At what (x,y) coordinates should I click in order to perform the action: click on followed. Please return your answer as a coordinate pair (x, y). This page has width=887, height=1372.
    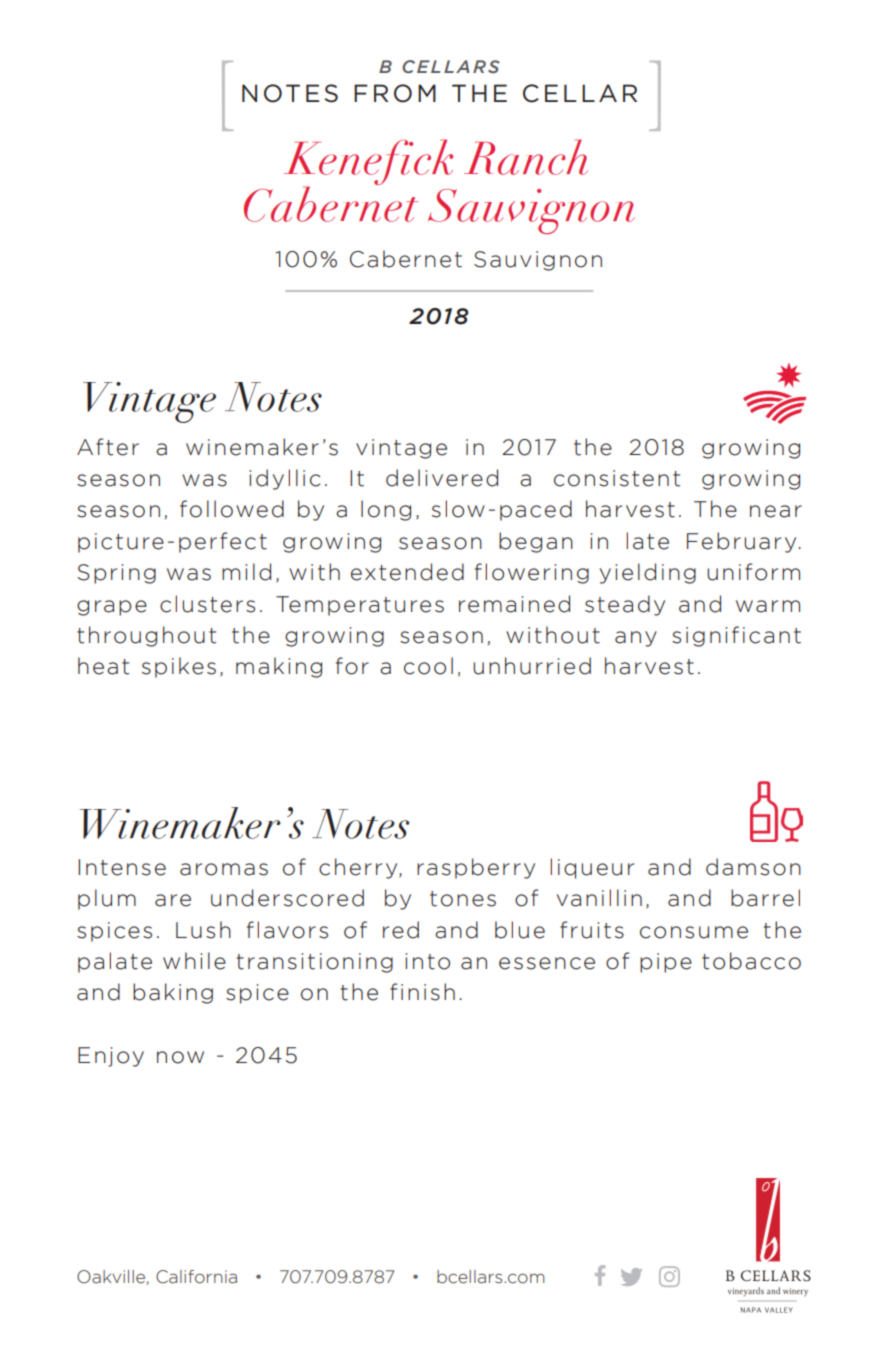
    Looking at the image, I should click on (232, 509).
